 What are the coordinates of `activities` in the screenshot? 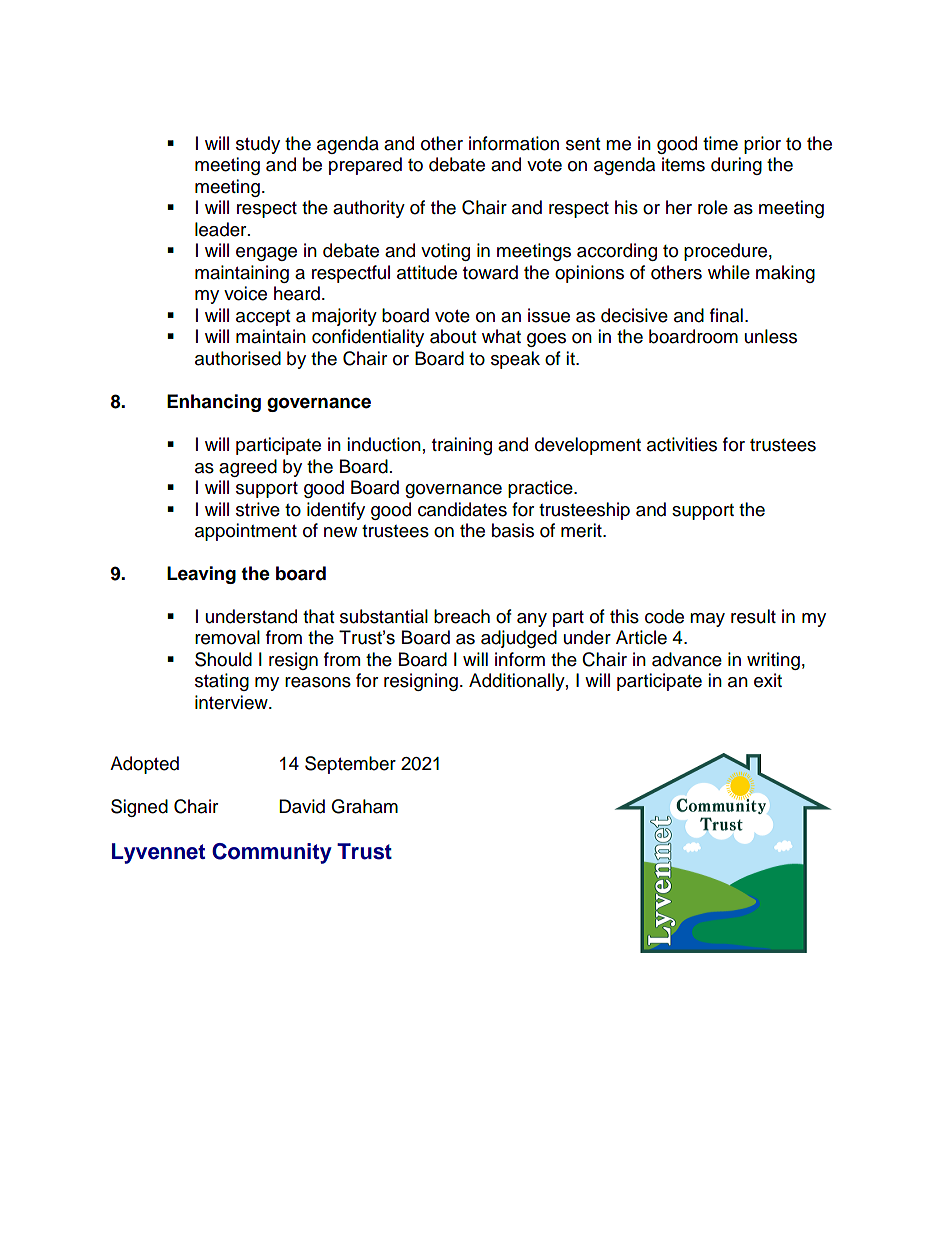 It's located at (682, 444).
